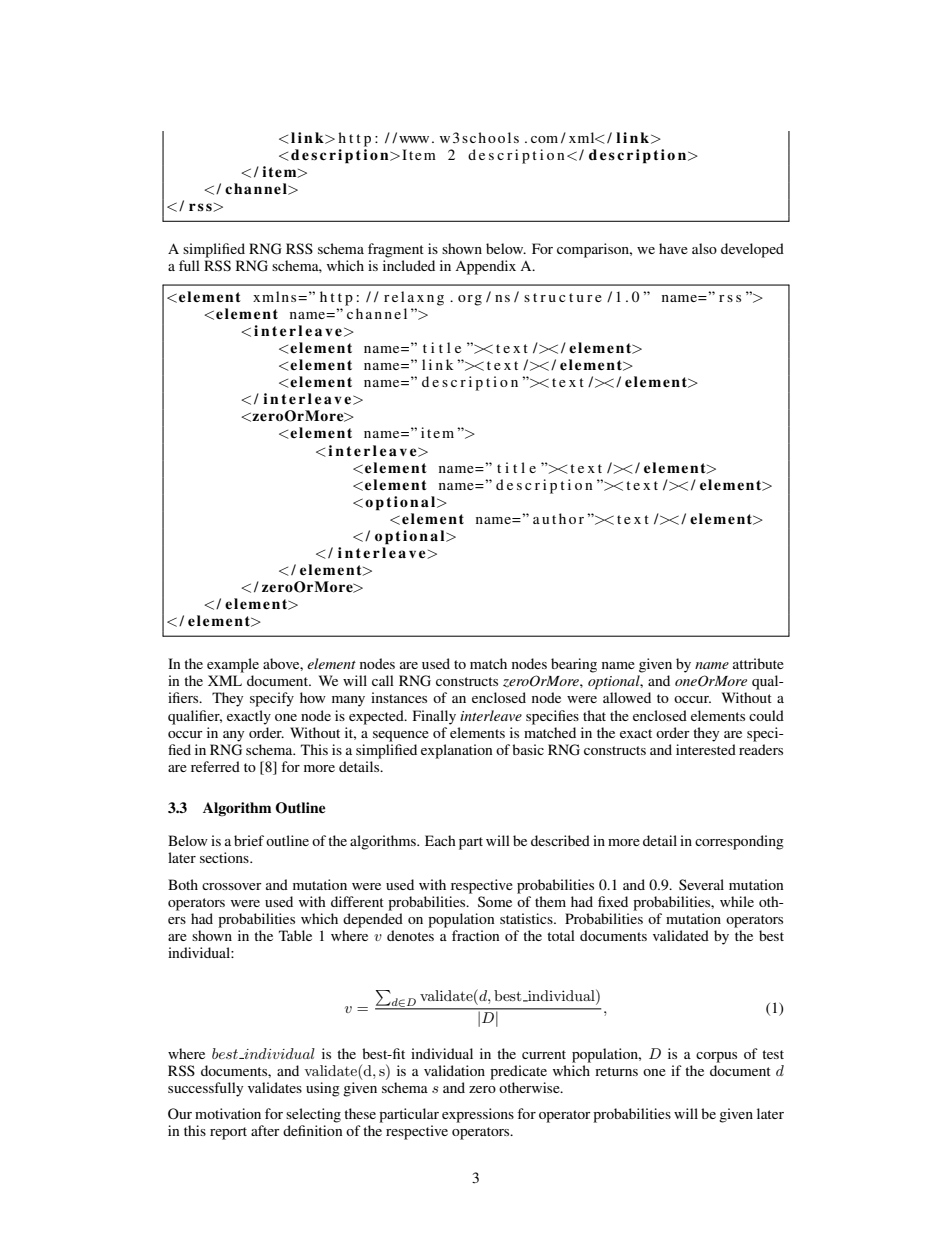 The image size is (952, 1233). What do you see at coordinates (758, 663) in the screenshot?
I see `attribute` at bounding box center [758, 663].
